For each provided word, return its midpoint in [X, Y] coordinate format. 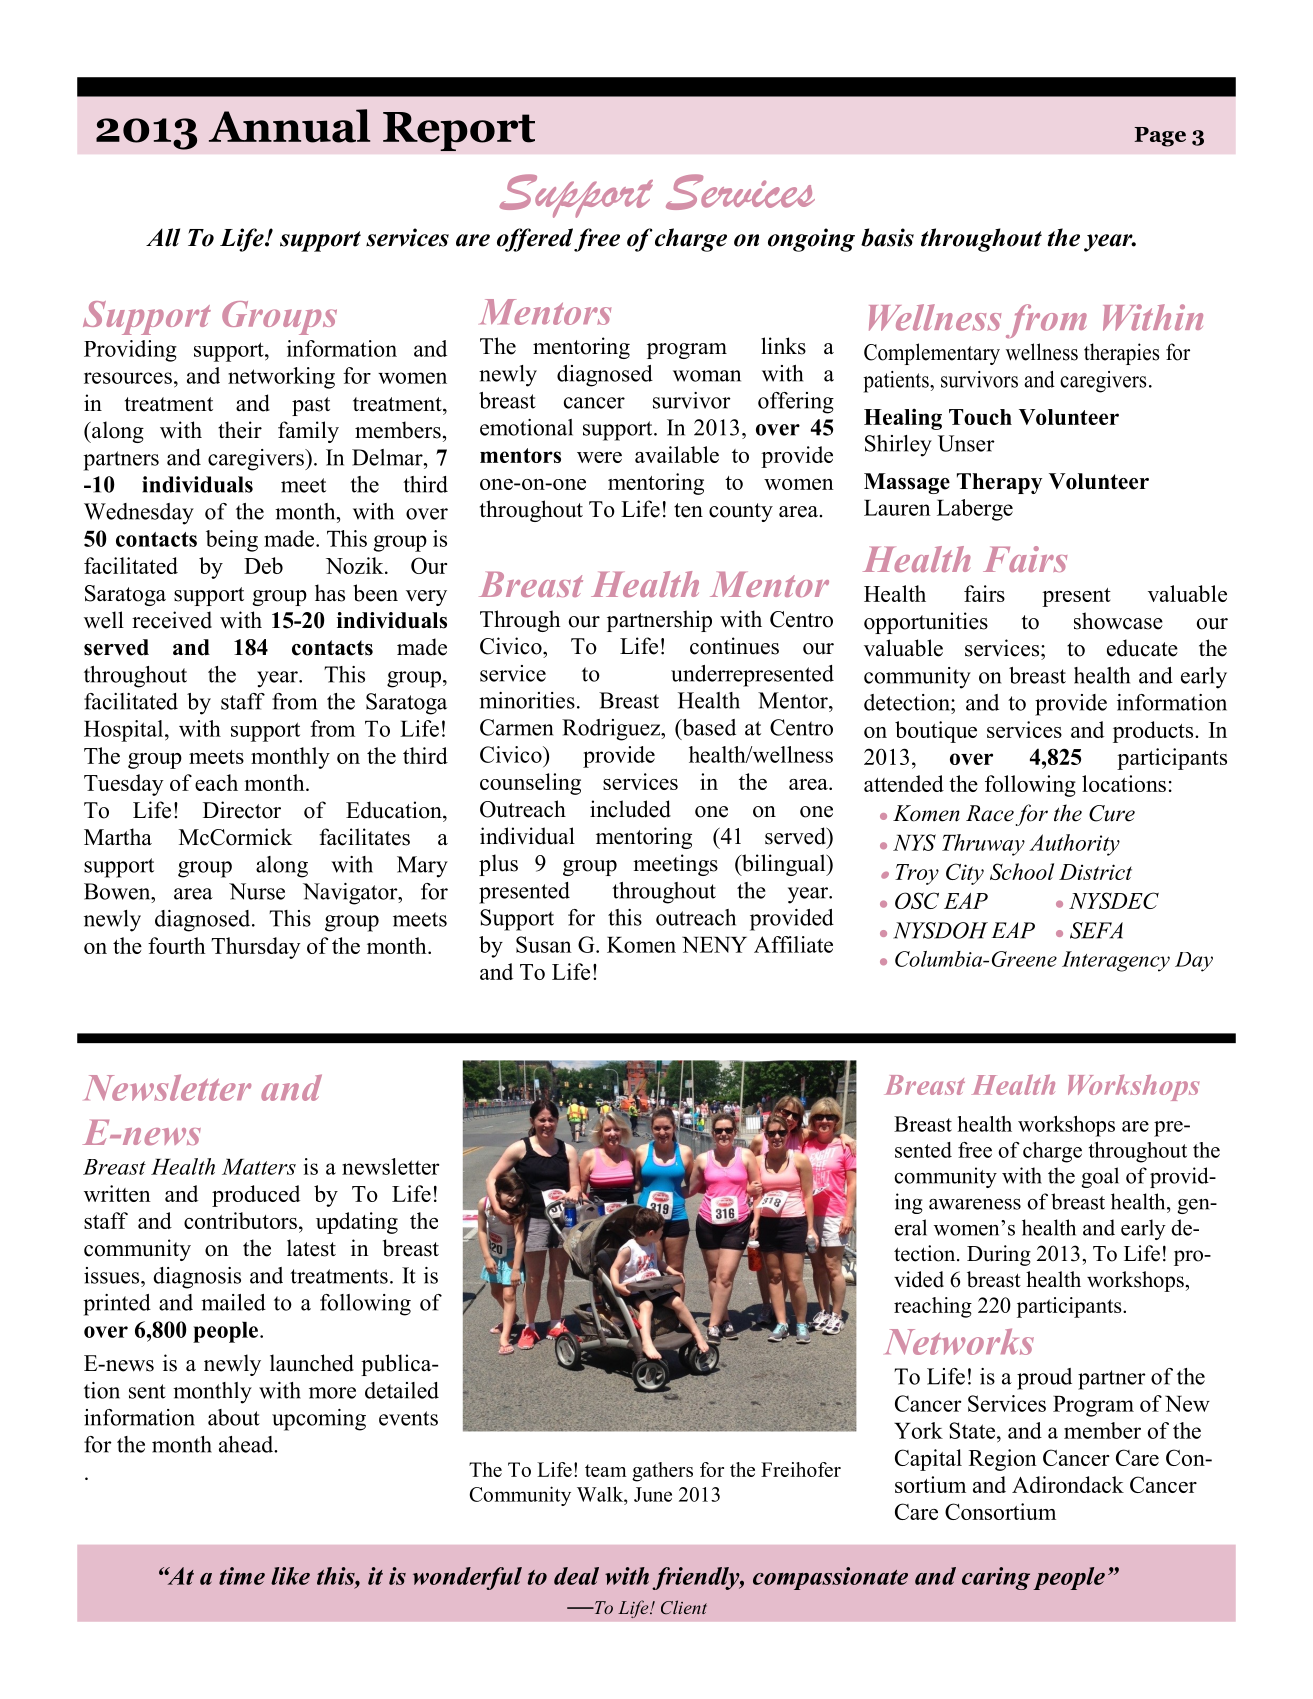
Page [1160, 137]
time [242, 1576]
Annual [289, 126]
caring [996, 1578]
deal [576, 1576]
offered [535, 240]
